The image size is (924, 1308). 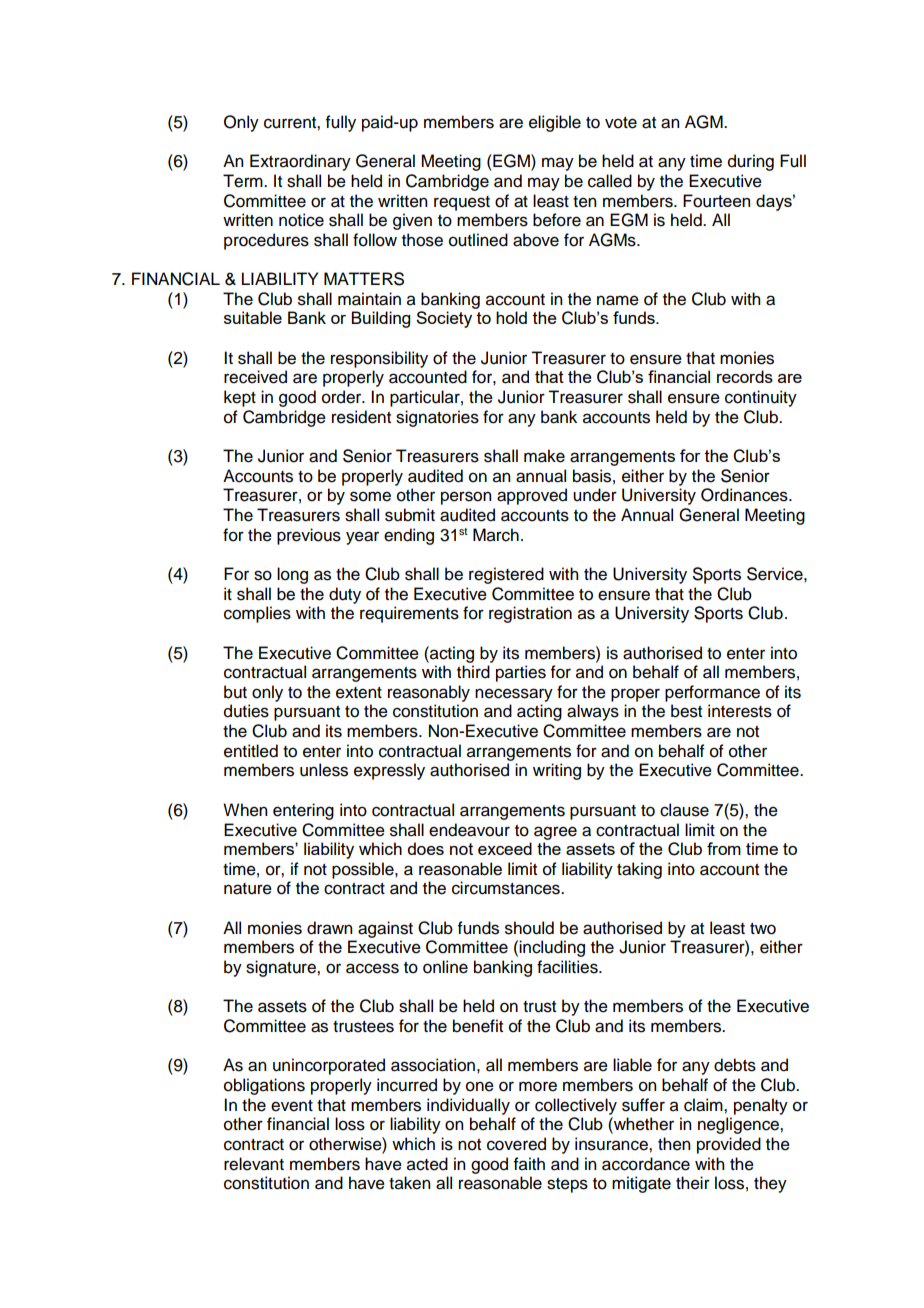 What do you see at coordinates (751, 162) in the document?
I see `during` at bounding box center [751, 162].
